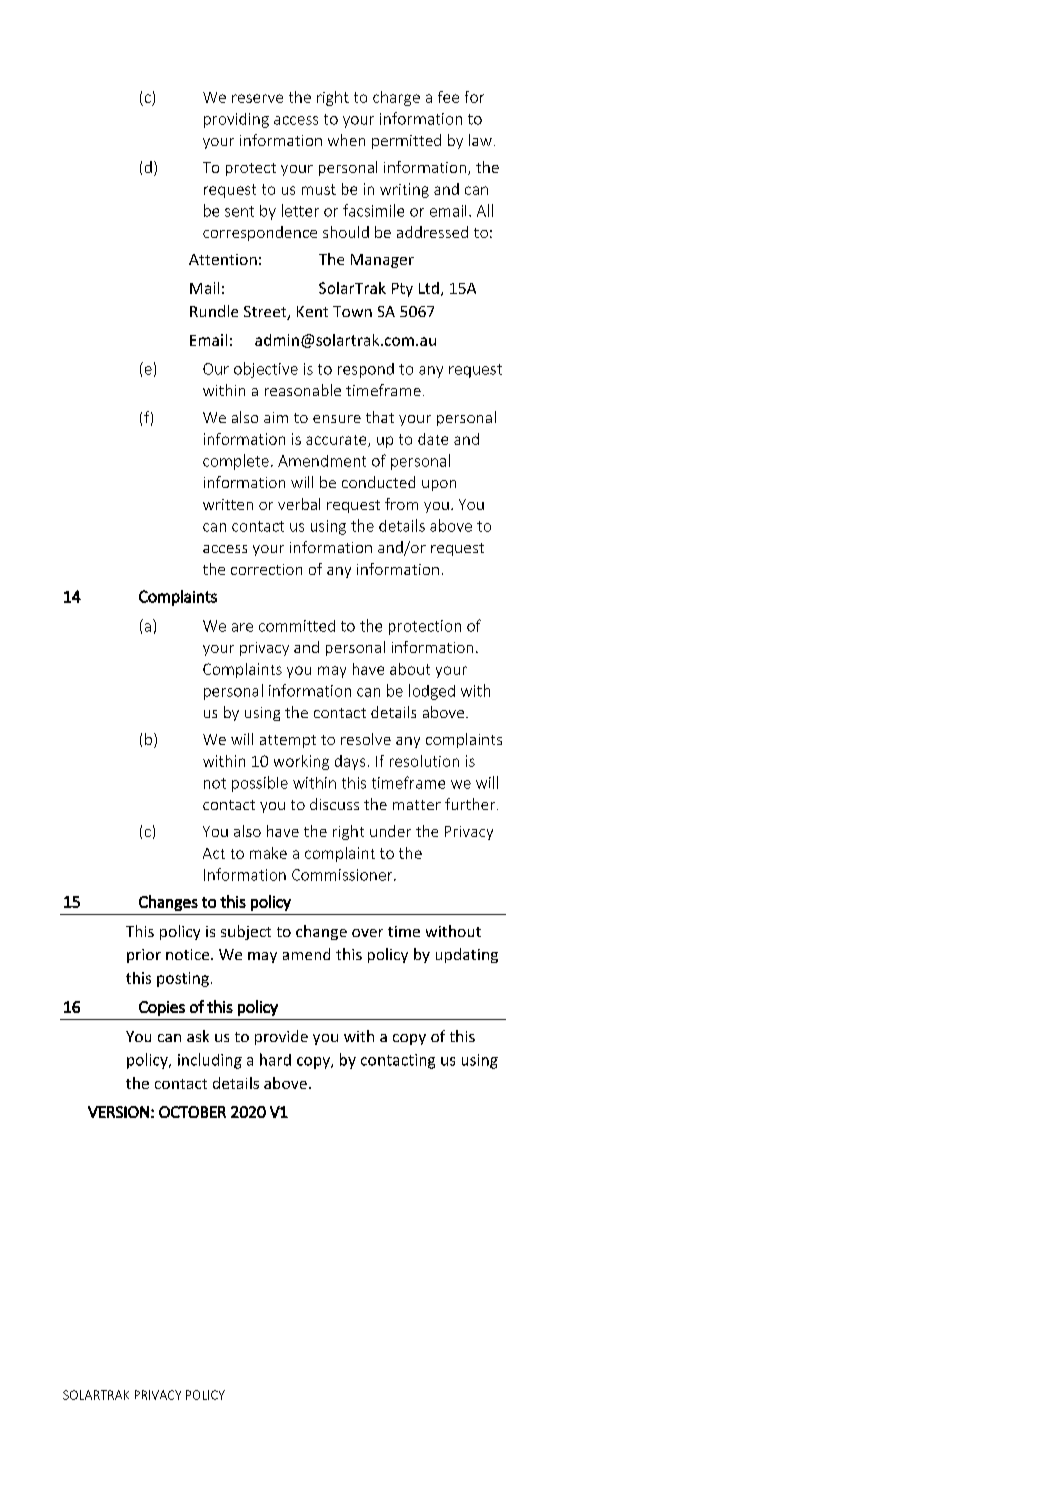 This image has height=1494, width=1057. What do you see at coordinates (346, 140) in the image?
I see `when` at bounding box center [346, 140].
